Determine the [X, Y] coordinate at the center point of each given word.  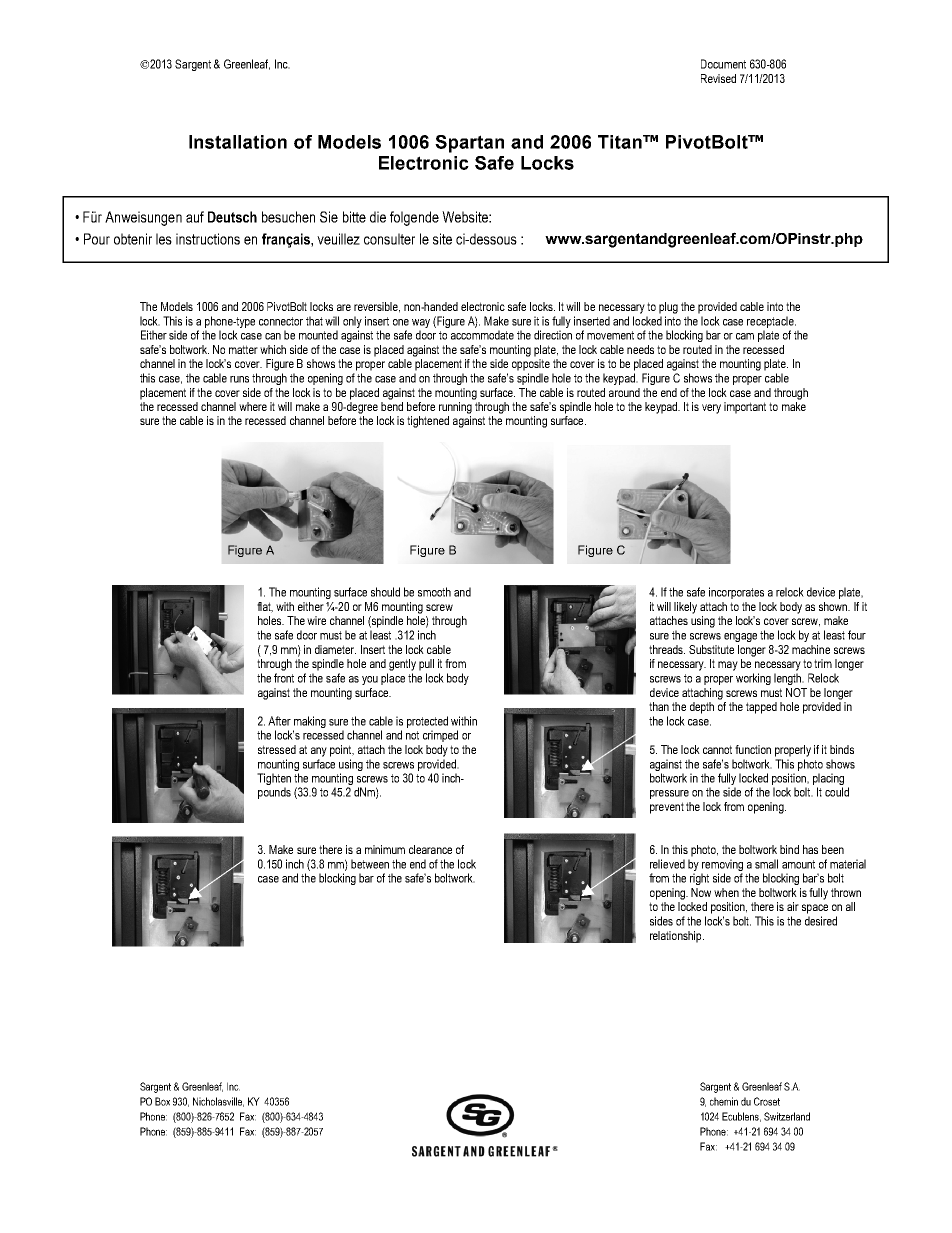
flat [265, 607]
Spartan [469, 144]
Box [162, 1101]
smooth [434, 592]
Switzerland [787, 1116]
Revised [718, 78]
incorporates [736, 593]
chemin [724, 1101]
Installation [238, 142]
